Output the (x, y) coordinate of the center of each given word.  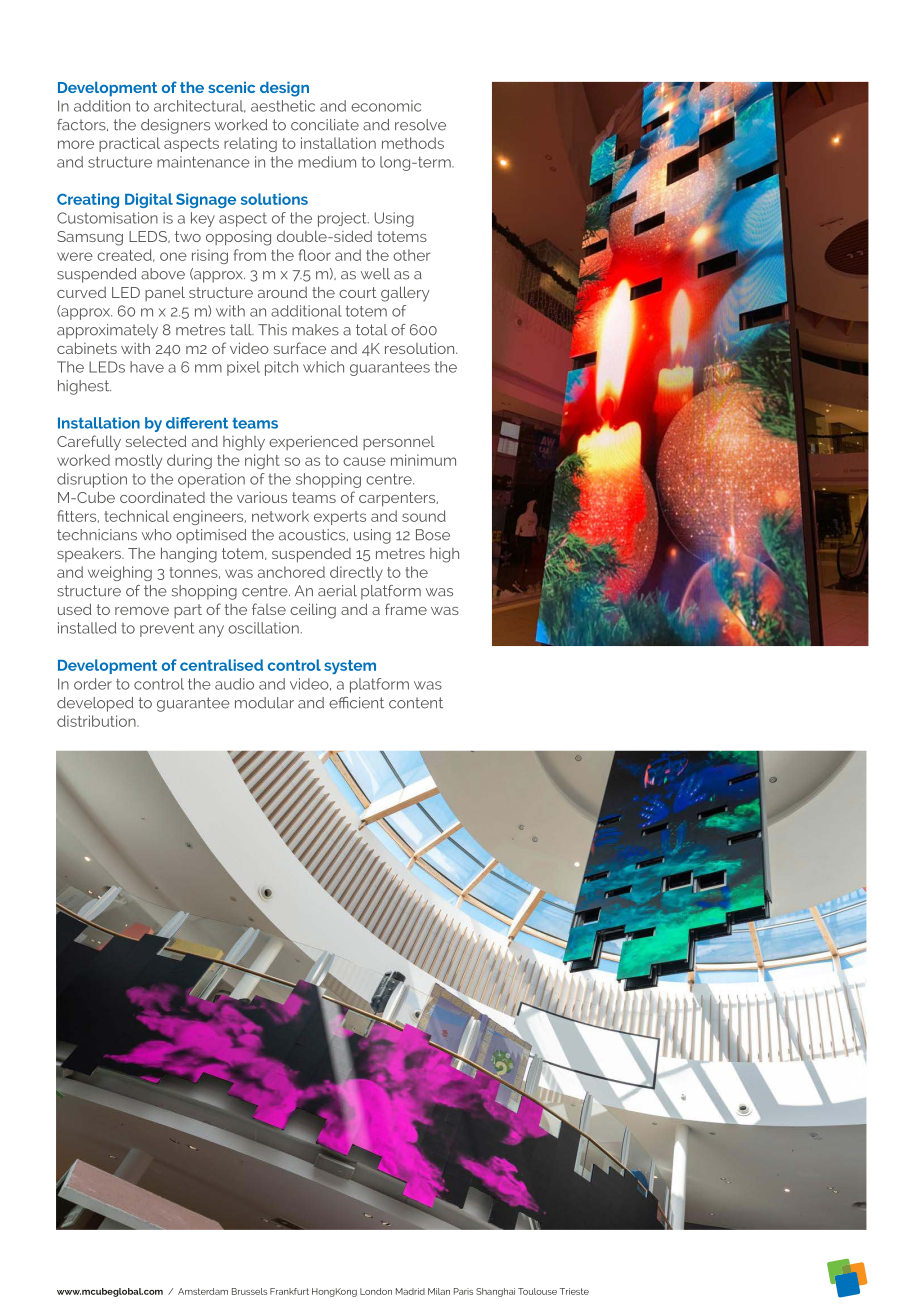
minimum (423, 460)
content (416, 703)
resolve (420, 125)
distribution (97, 721)
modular (264, 703)
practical (129, 144)
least (604, 1151)
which (323, 367)
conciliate (325, 125)
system (350, 667)
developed (95, 704)
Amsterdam (203, 1291)
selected (156, 441)
